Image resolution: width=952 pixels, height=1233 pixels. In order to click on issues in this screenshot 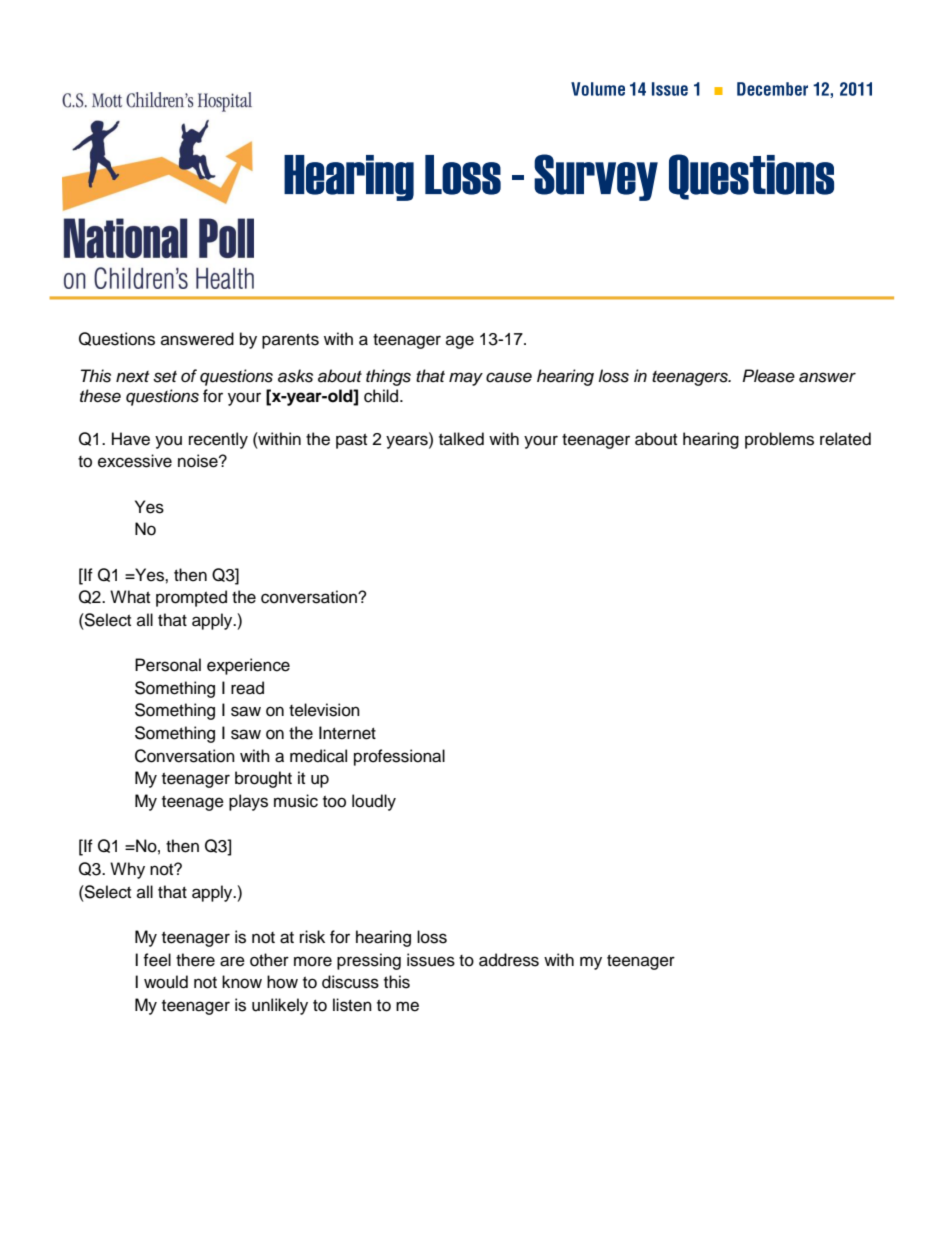, I will do `click(431, 960)`.
